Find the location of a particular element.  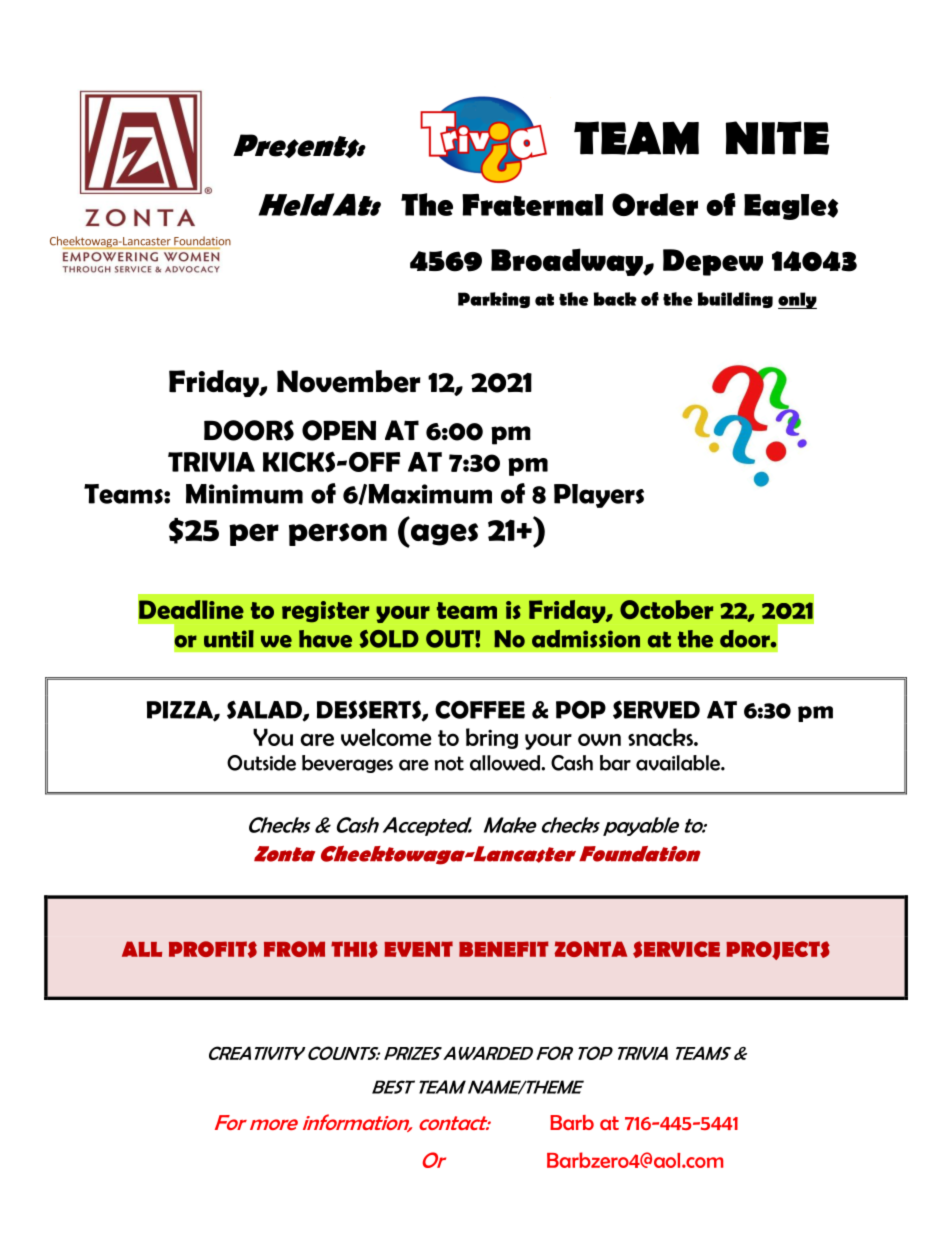

bring is located at coordinates (492, 738).
